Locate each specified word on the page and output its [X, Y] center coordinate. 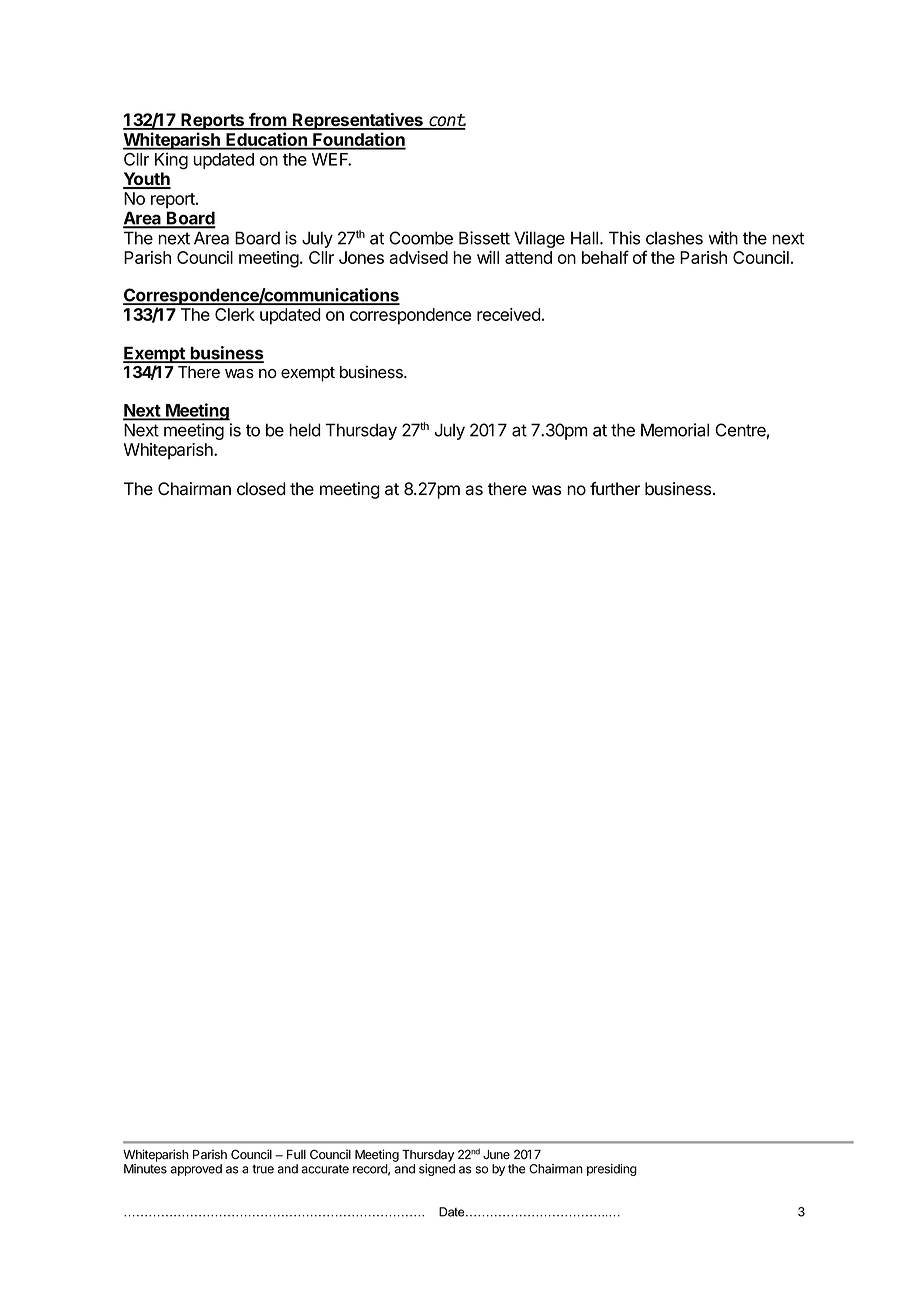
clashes [674, 238]
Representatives [358, 121]
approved [196, 1170]
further [615, 489]
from [268, 121]
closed [261, 489]
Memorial [675, 430]
